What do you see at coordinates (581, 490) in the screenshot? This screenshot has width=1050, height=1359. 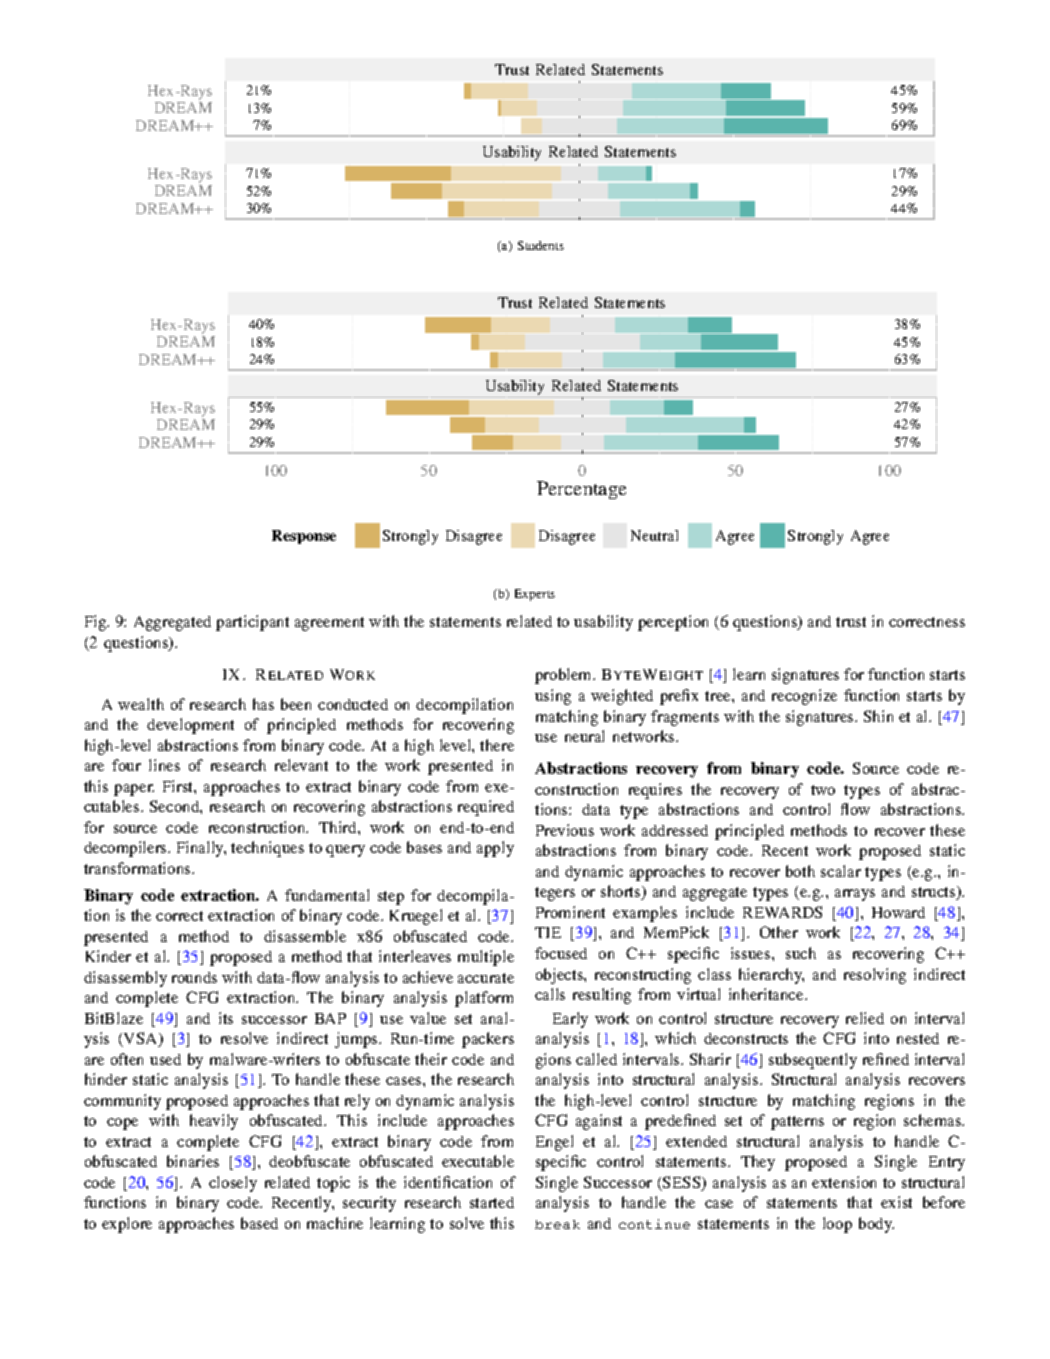 I see `Percentage` at bounding box center [581, 490].
